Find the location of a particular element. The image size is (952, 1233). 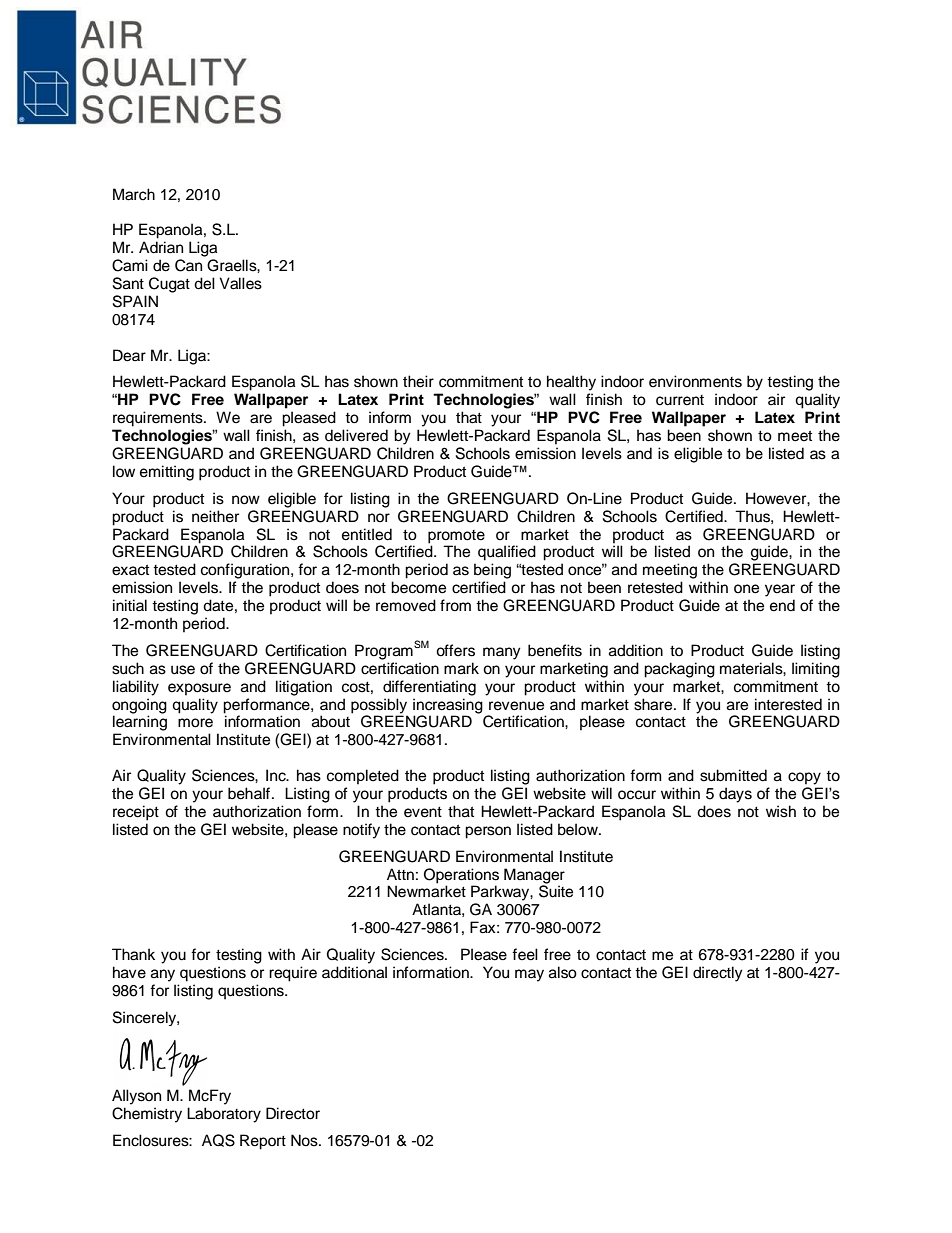

their is located at coordinates (418, 381).
